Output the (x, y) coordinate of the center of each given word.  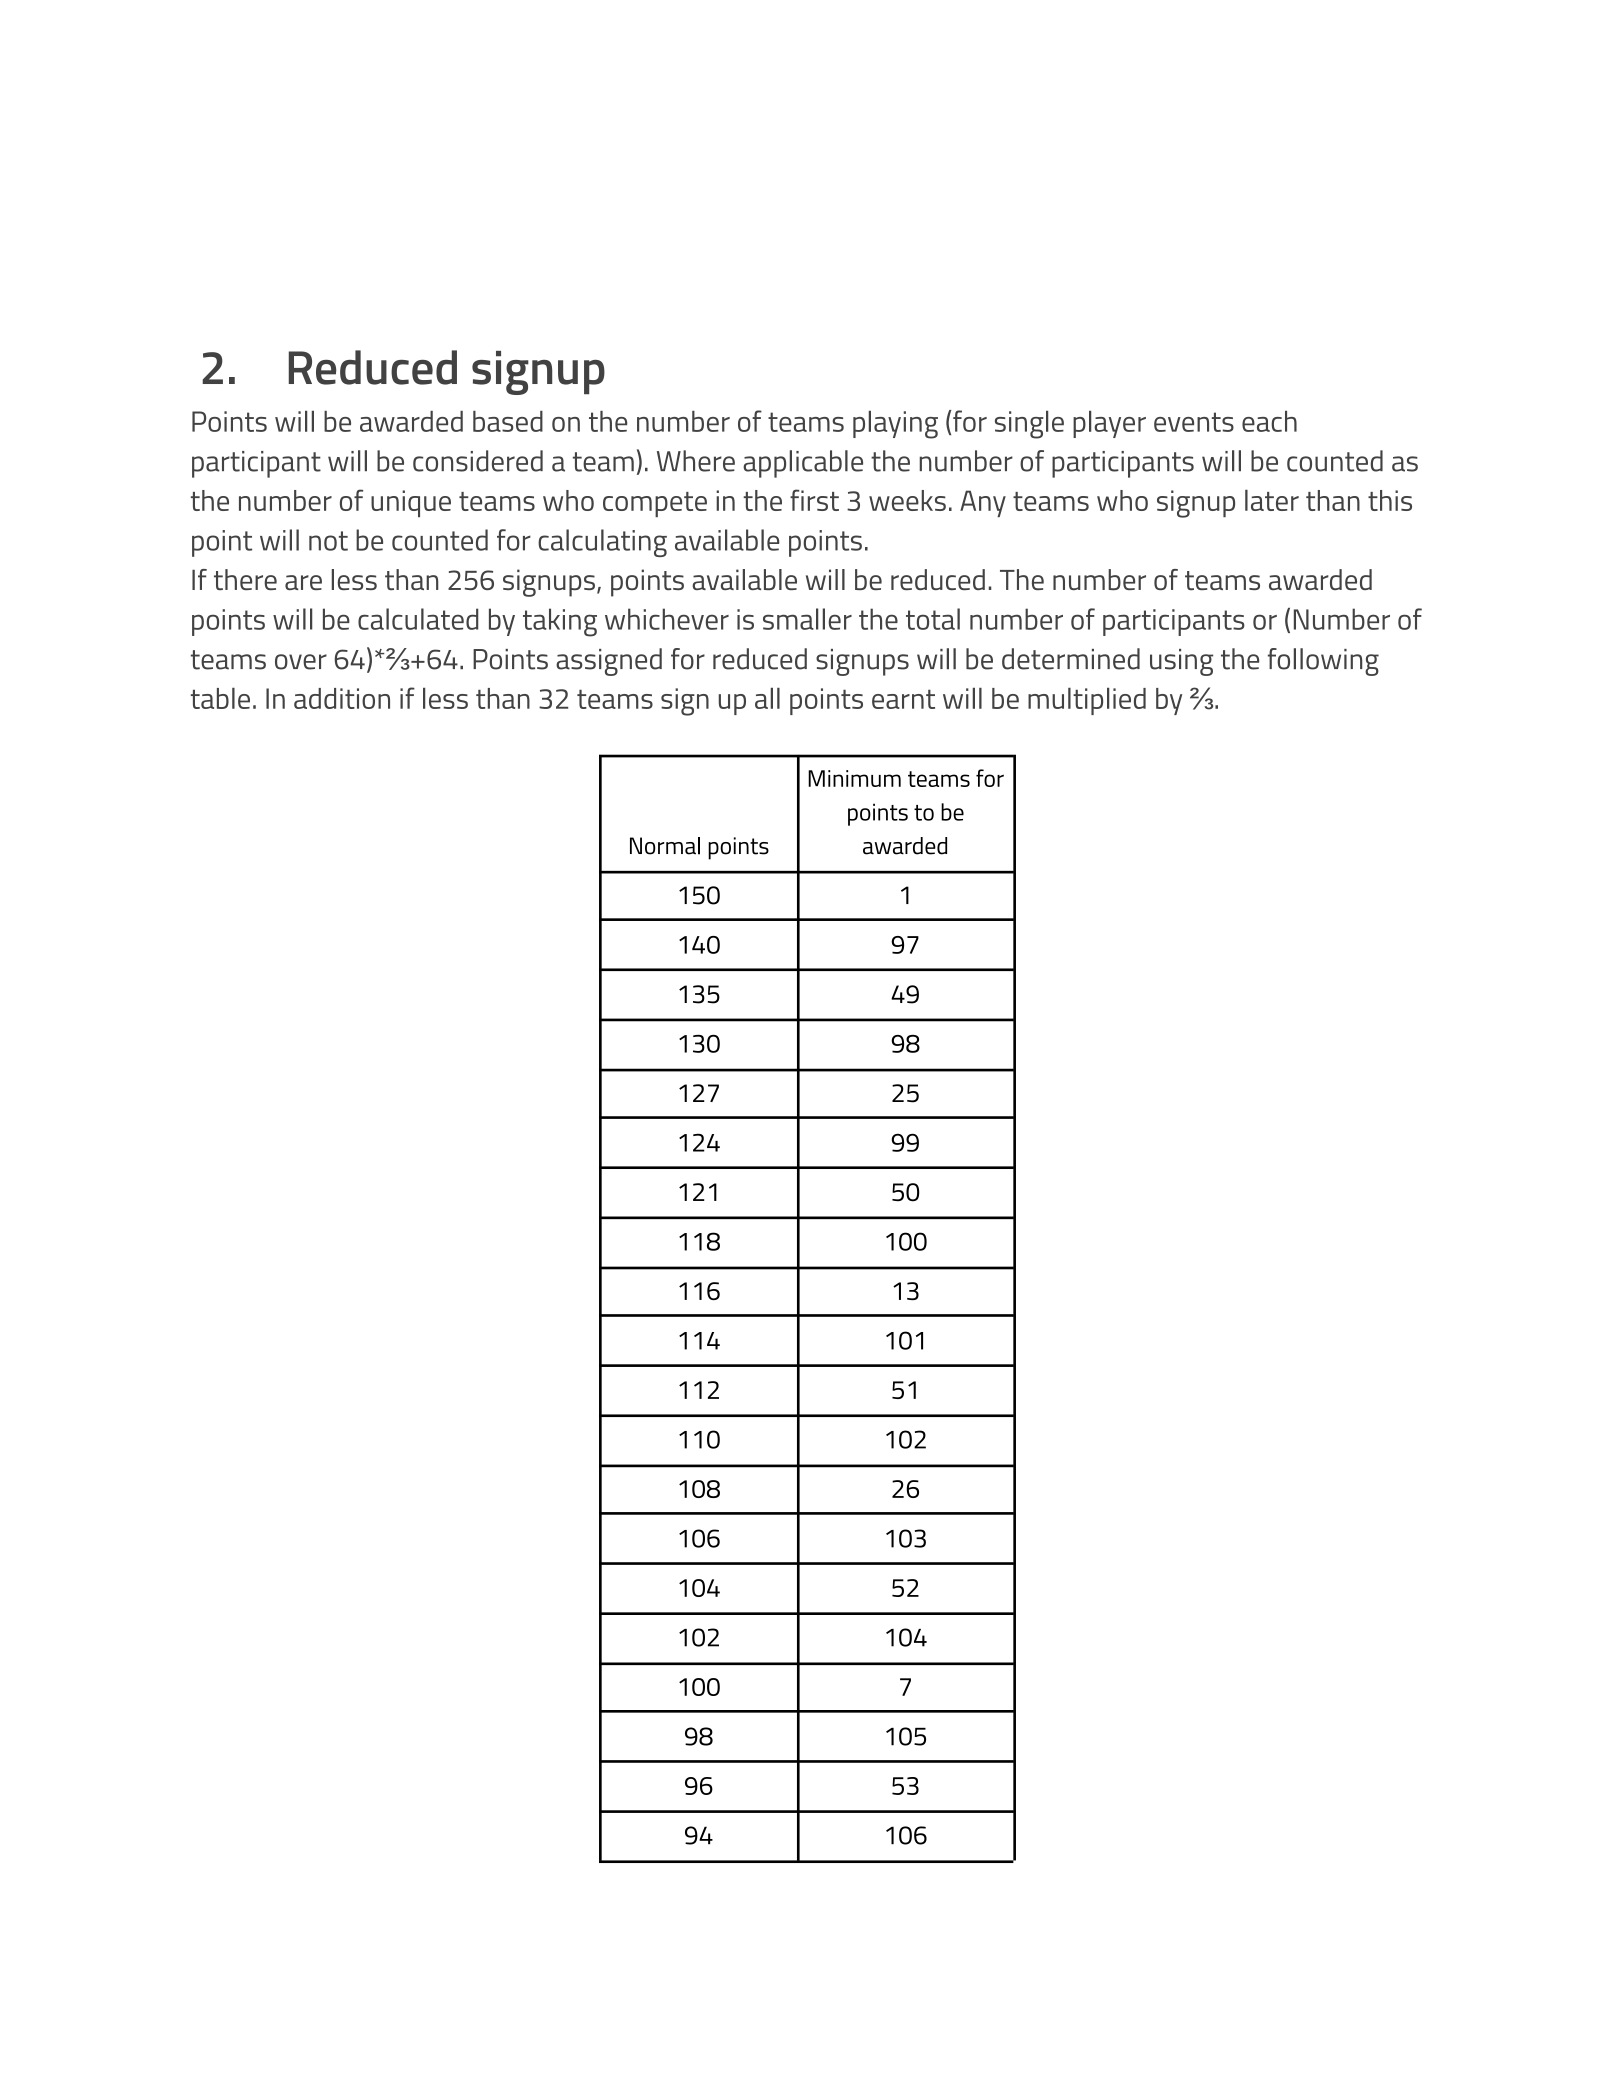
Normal (665, 846)
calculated (418, 619)
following (1323, 662)
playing (895, 425)
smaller (807, 619)
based (508, 421)
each (1269, 421)
